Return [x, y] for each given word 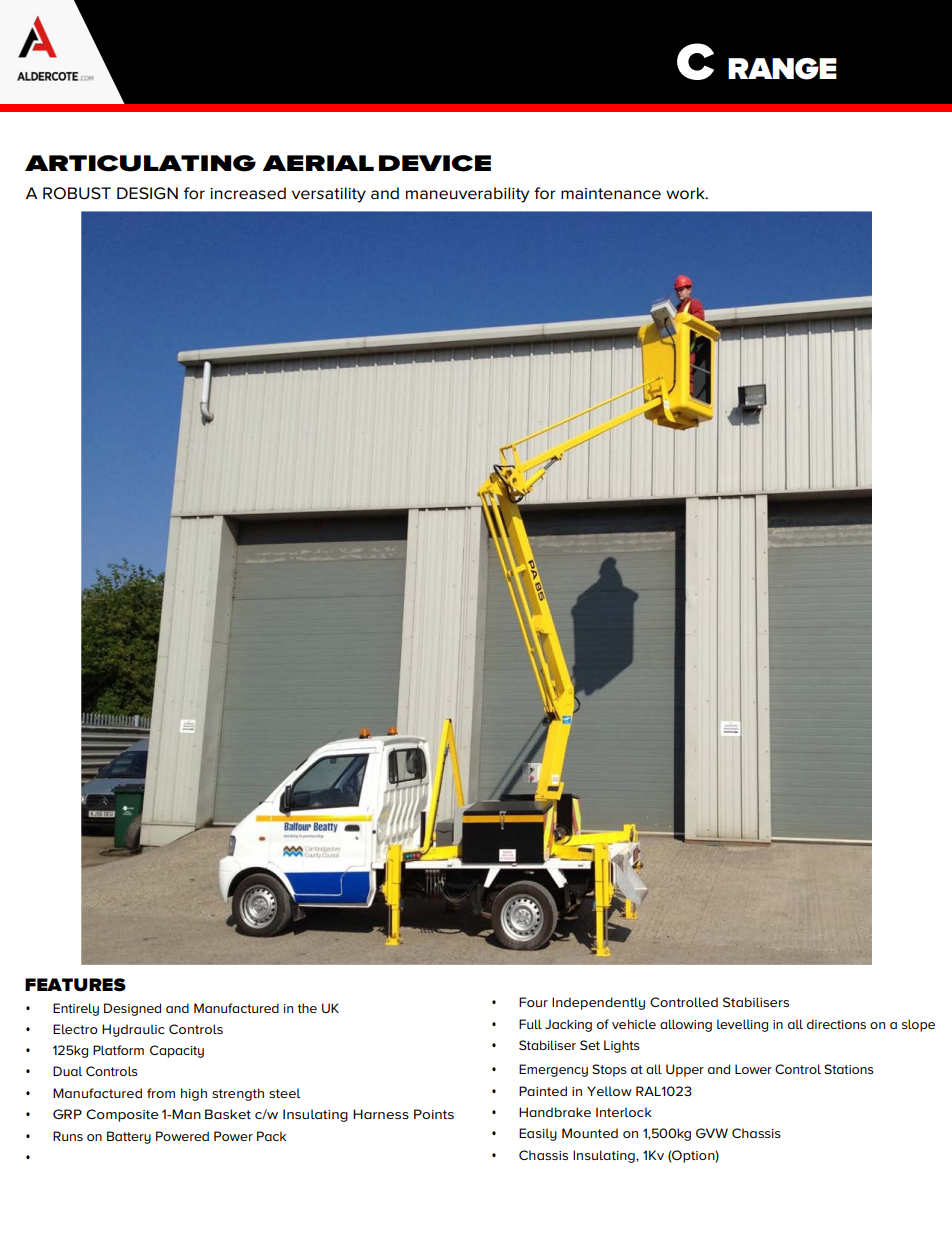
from [161, 1093]
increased [248, 193]
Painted [543, 1091]
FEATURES [75, 985]
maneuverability [467, 195]
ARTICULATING [140, 163]
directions [836, 1024]
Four [533, 1002]
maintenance [611, 194]
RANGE [782, 69]
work [686, 193]
